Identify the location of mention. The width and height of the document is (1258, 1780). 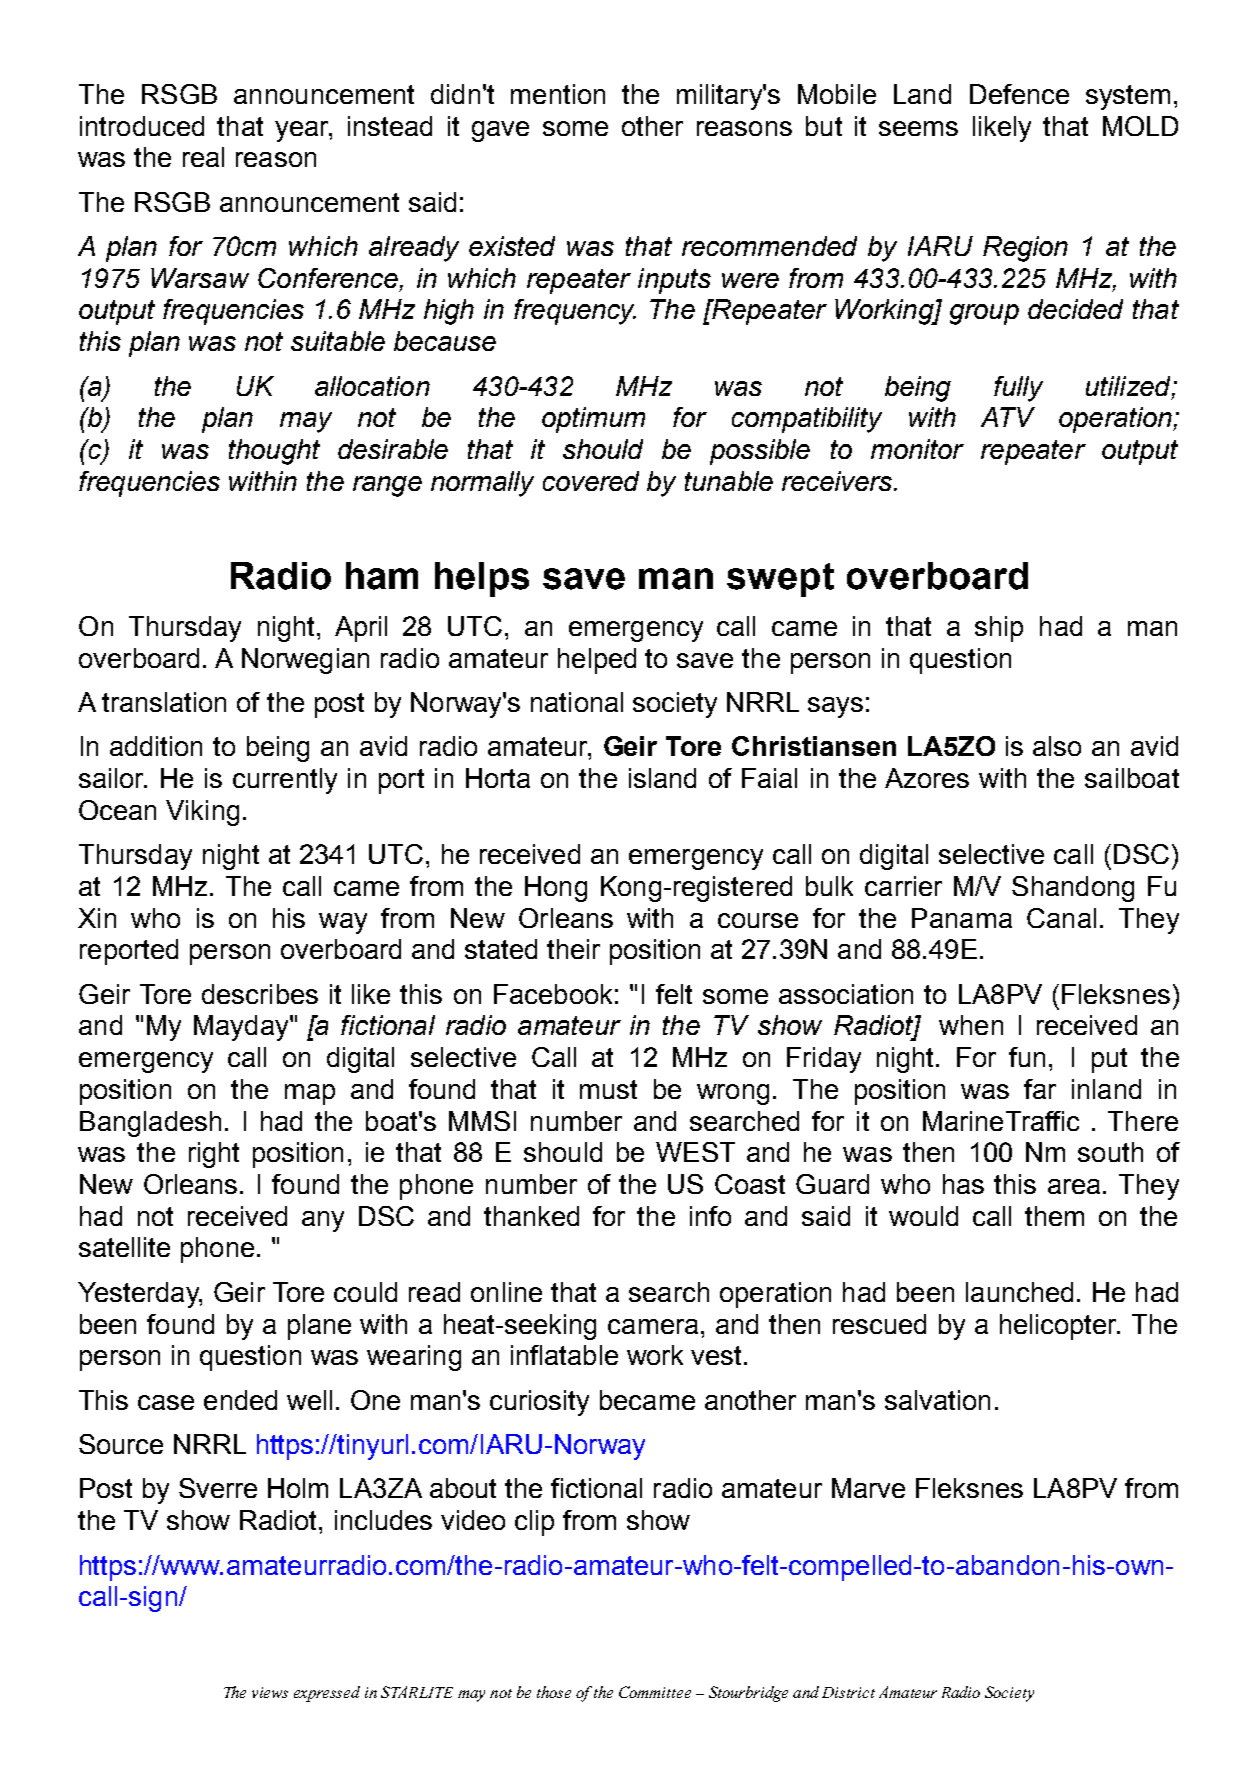
(558, 94).
